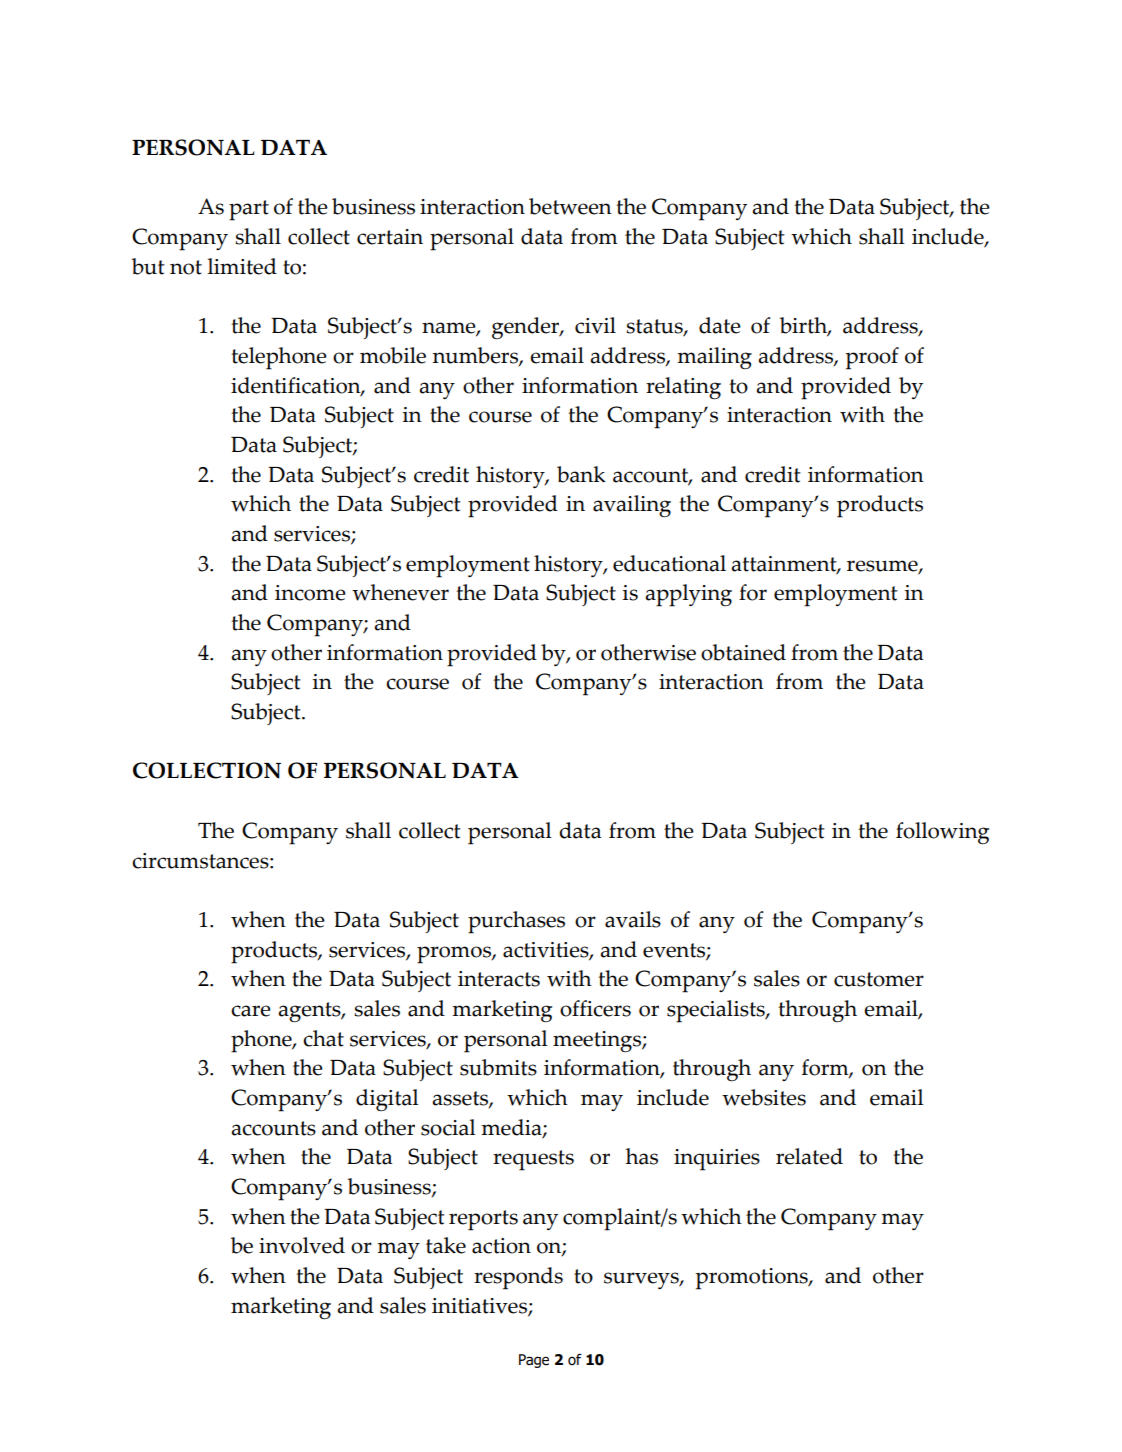 The width and height of the page is (1122, 1452). Describe the element at coordinates (516, 922) in the page. I see `purchases` at that location.
